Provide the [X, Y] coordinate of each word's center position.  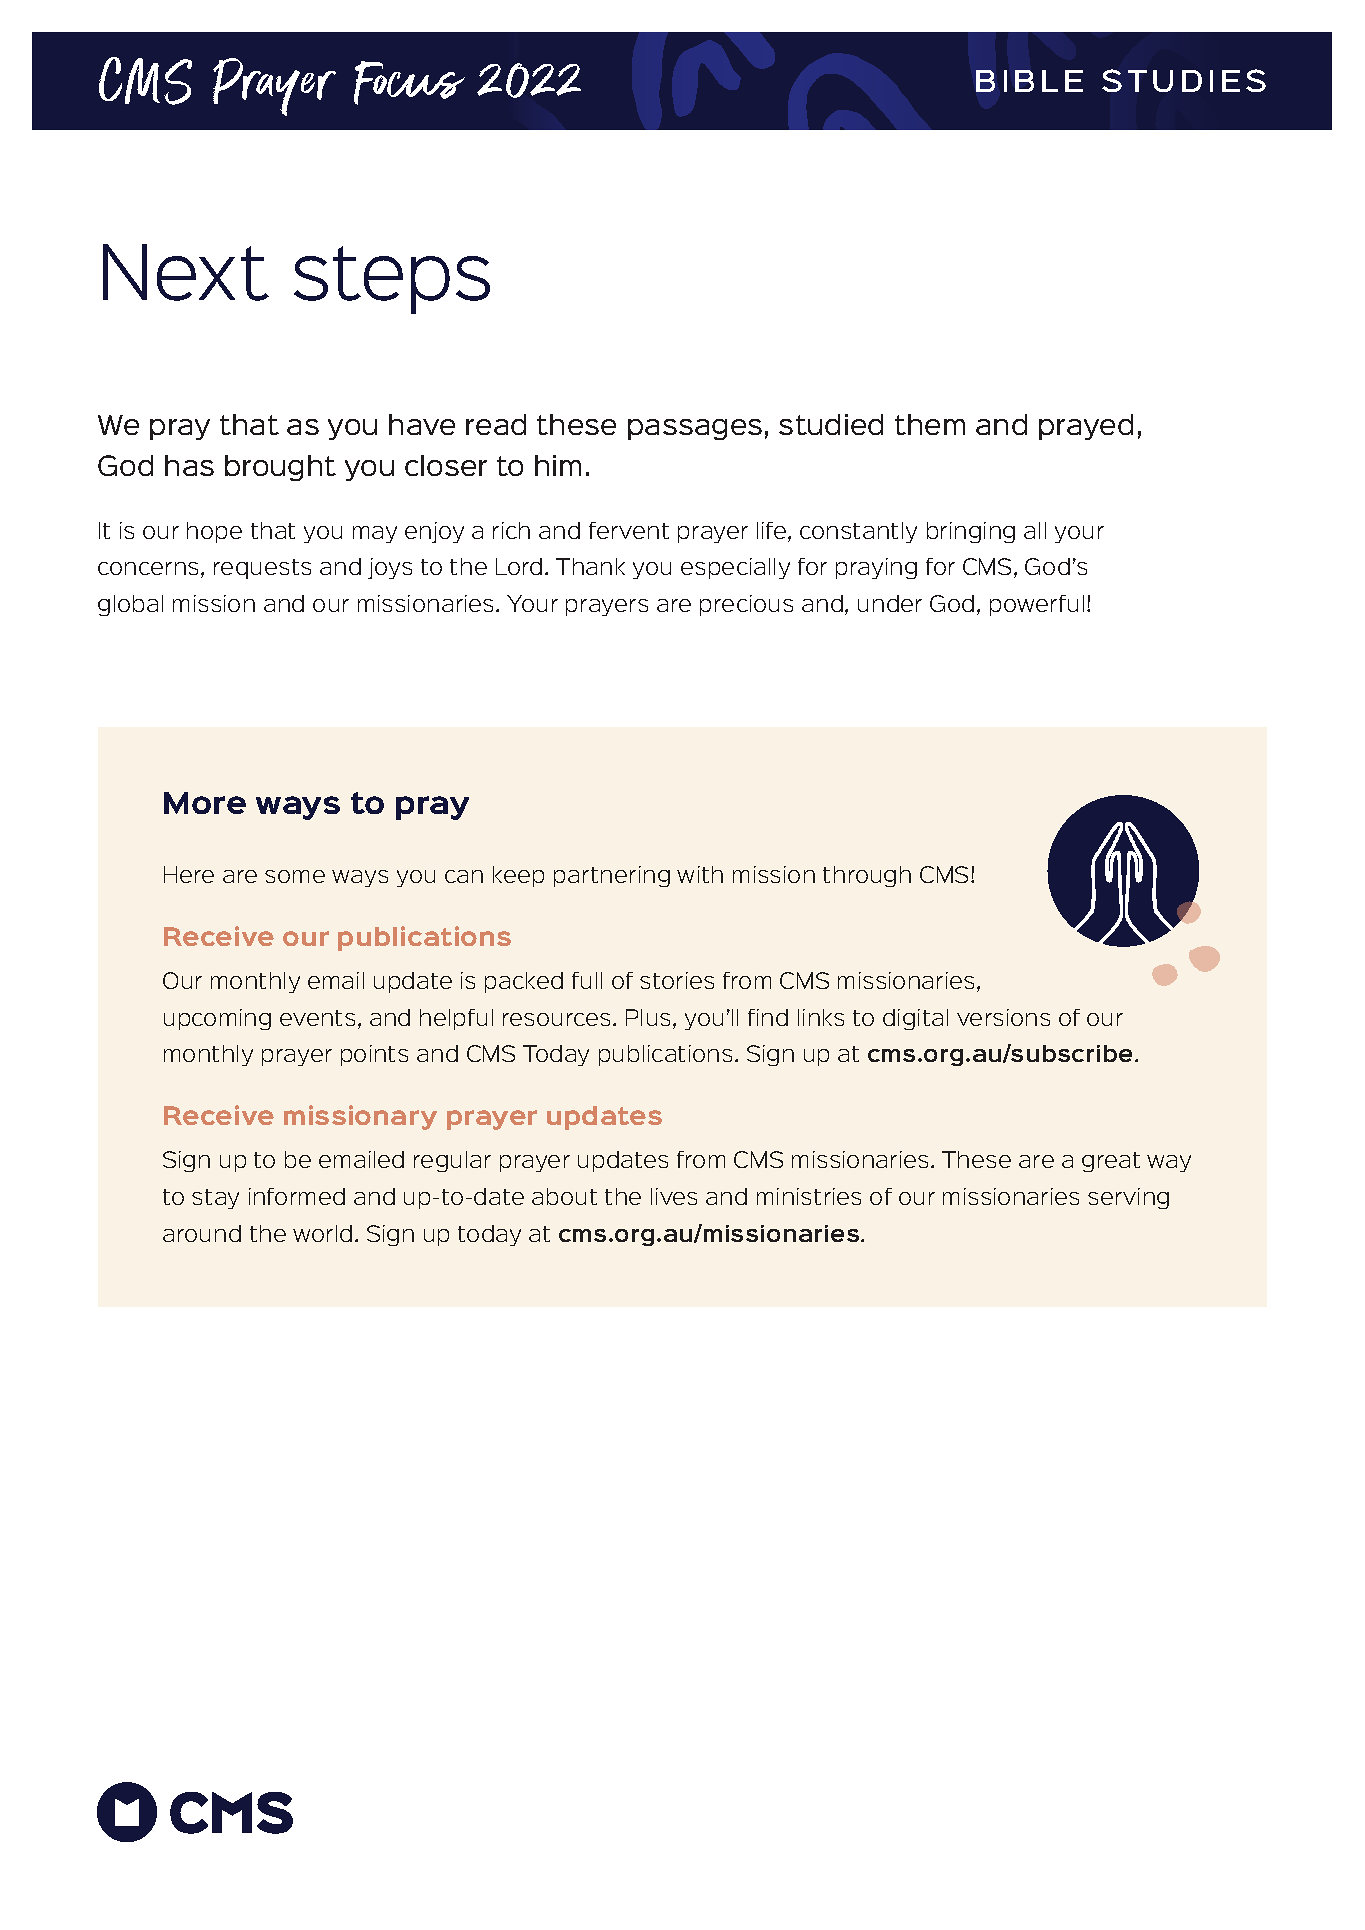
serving [1128, 1198]
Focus [409, 83]
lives [674, 1196]
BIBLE [1029, 81]
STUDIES [1184, 80]
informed [297, 1196]
